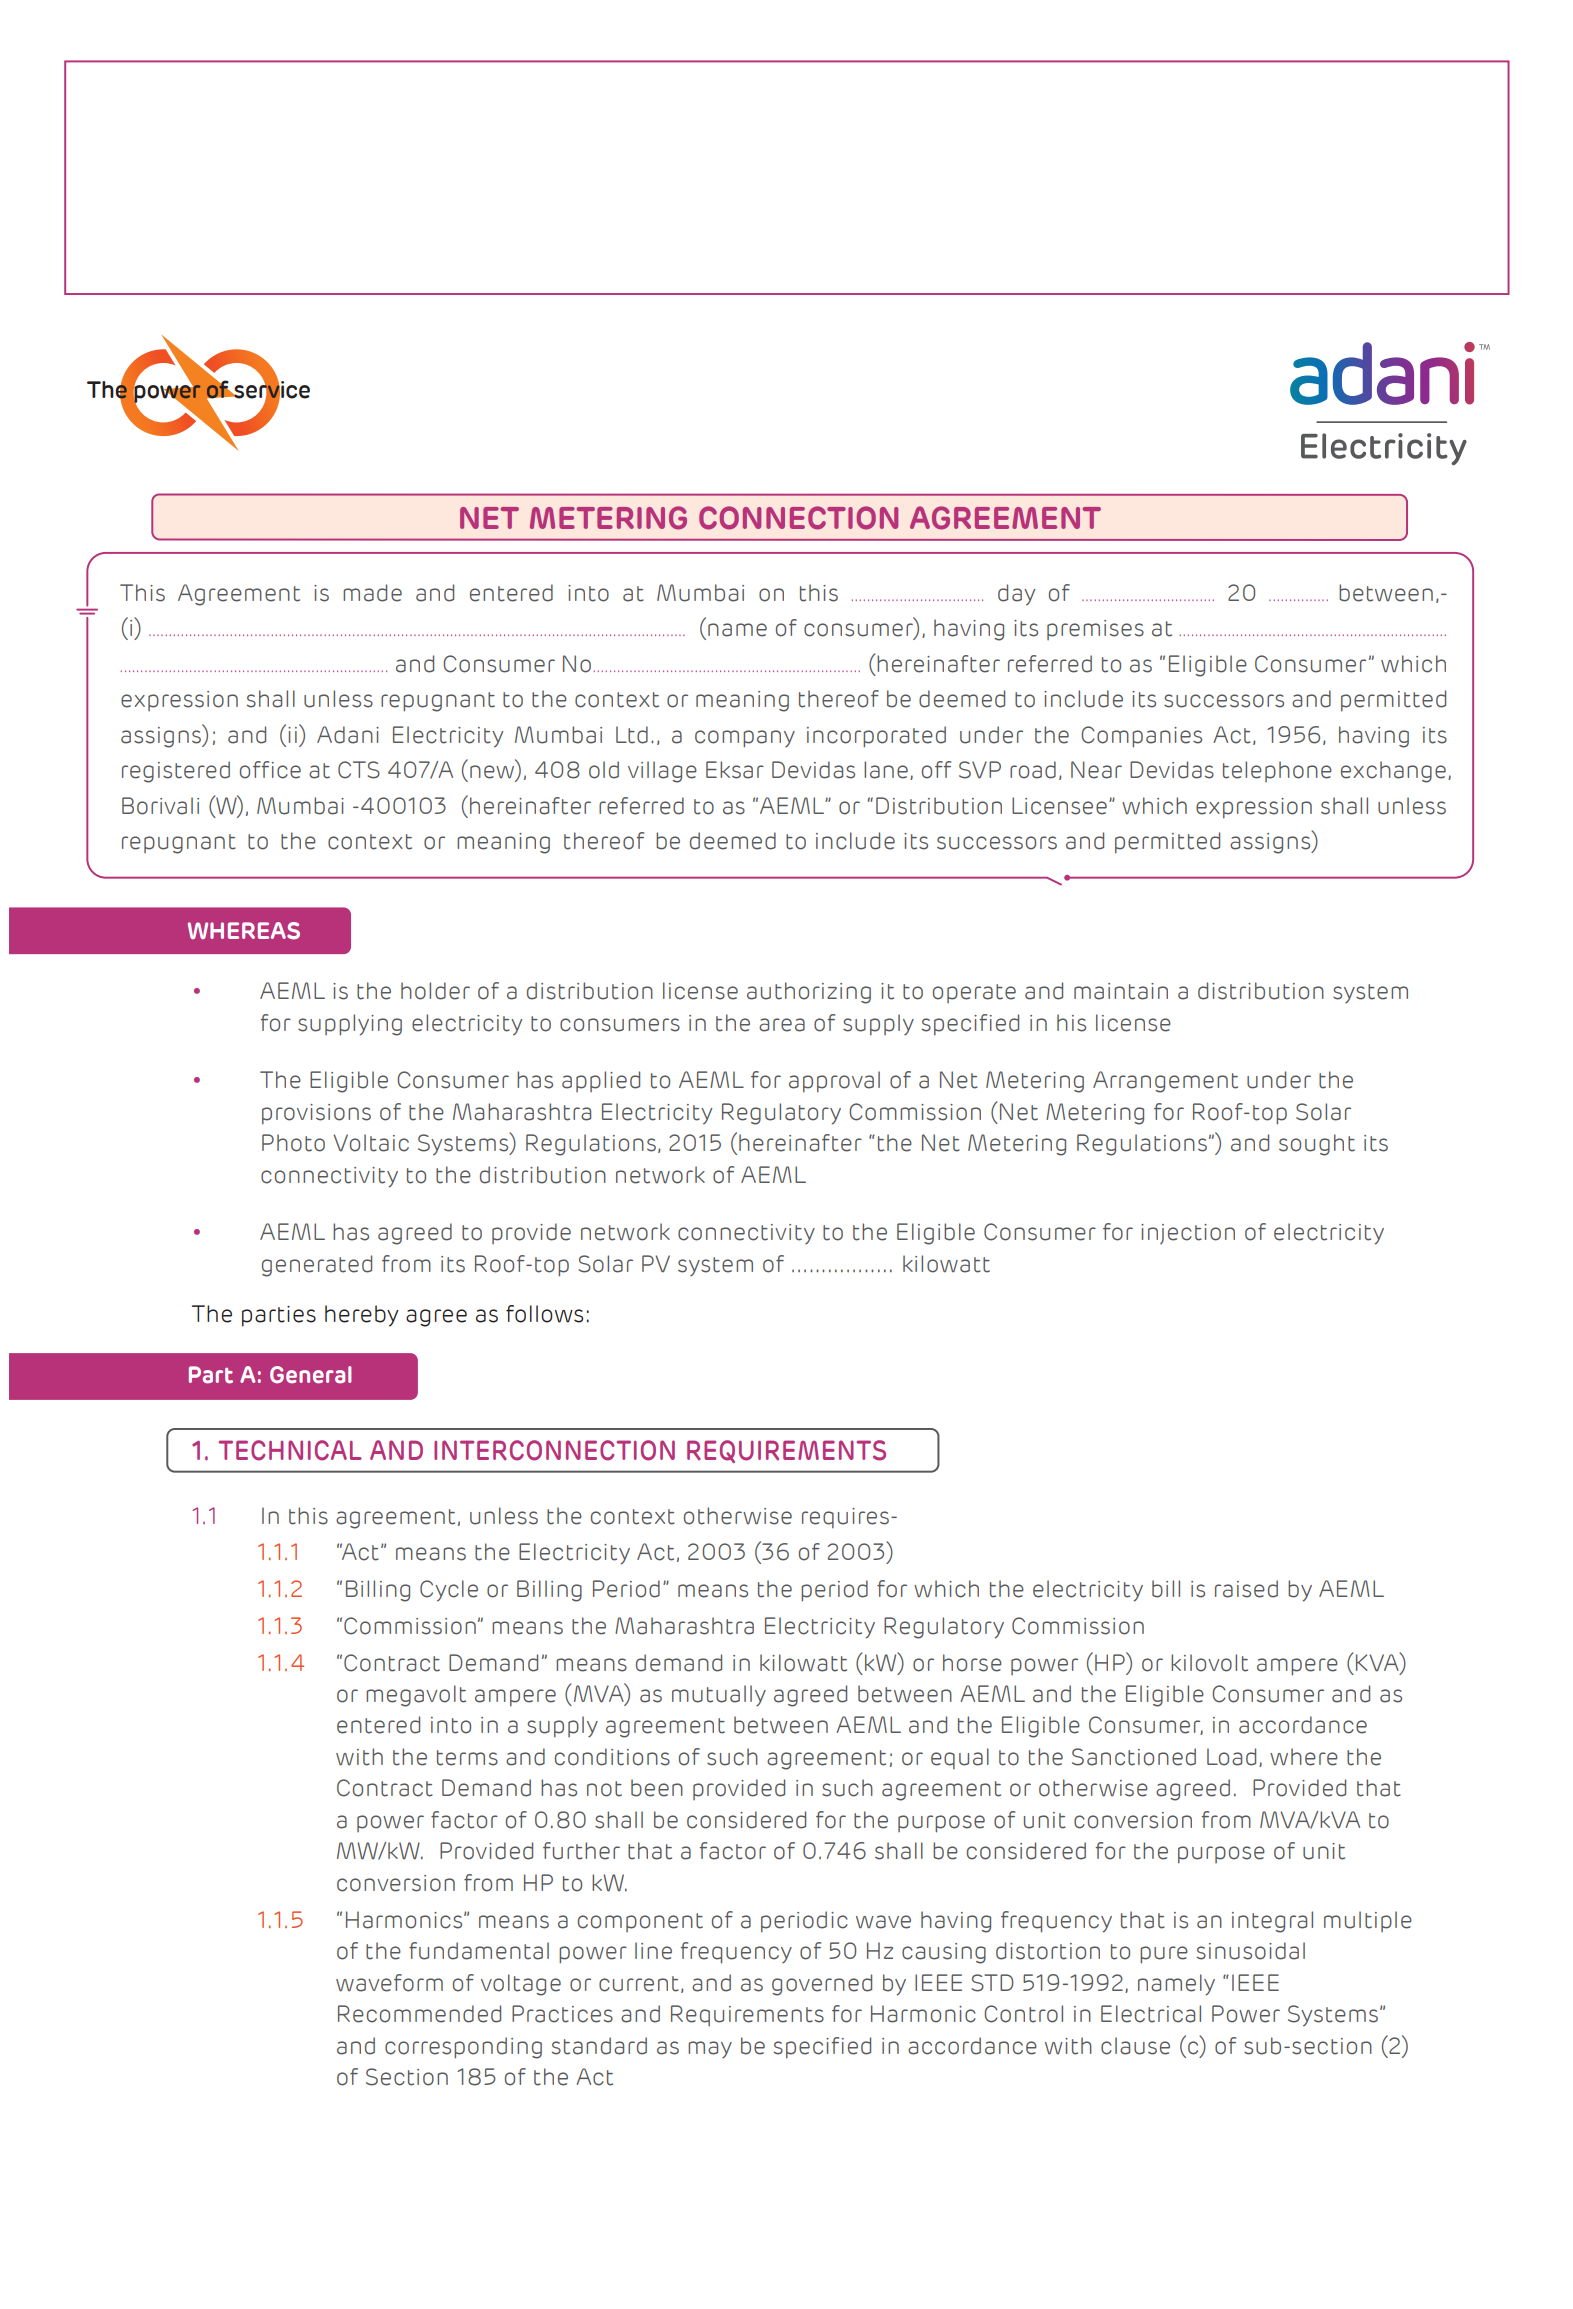 This screenshot has width=1573, height=2309. What do you see at coordinates (435, 991) in the screenshot?
I see `holder` at bounding box center [435, 991].
